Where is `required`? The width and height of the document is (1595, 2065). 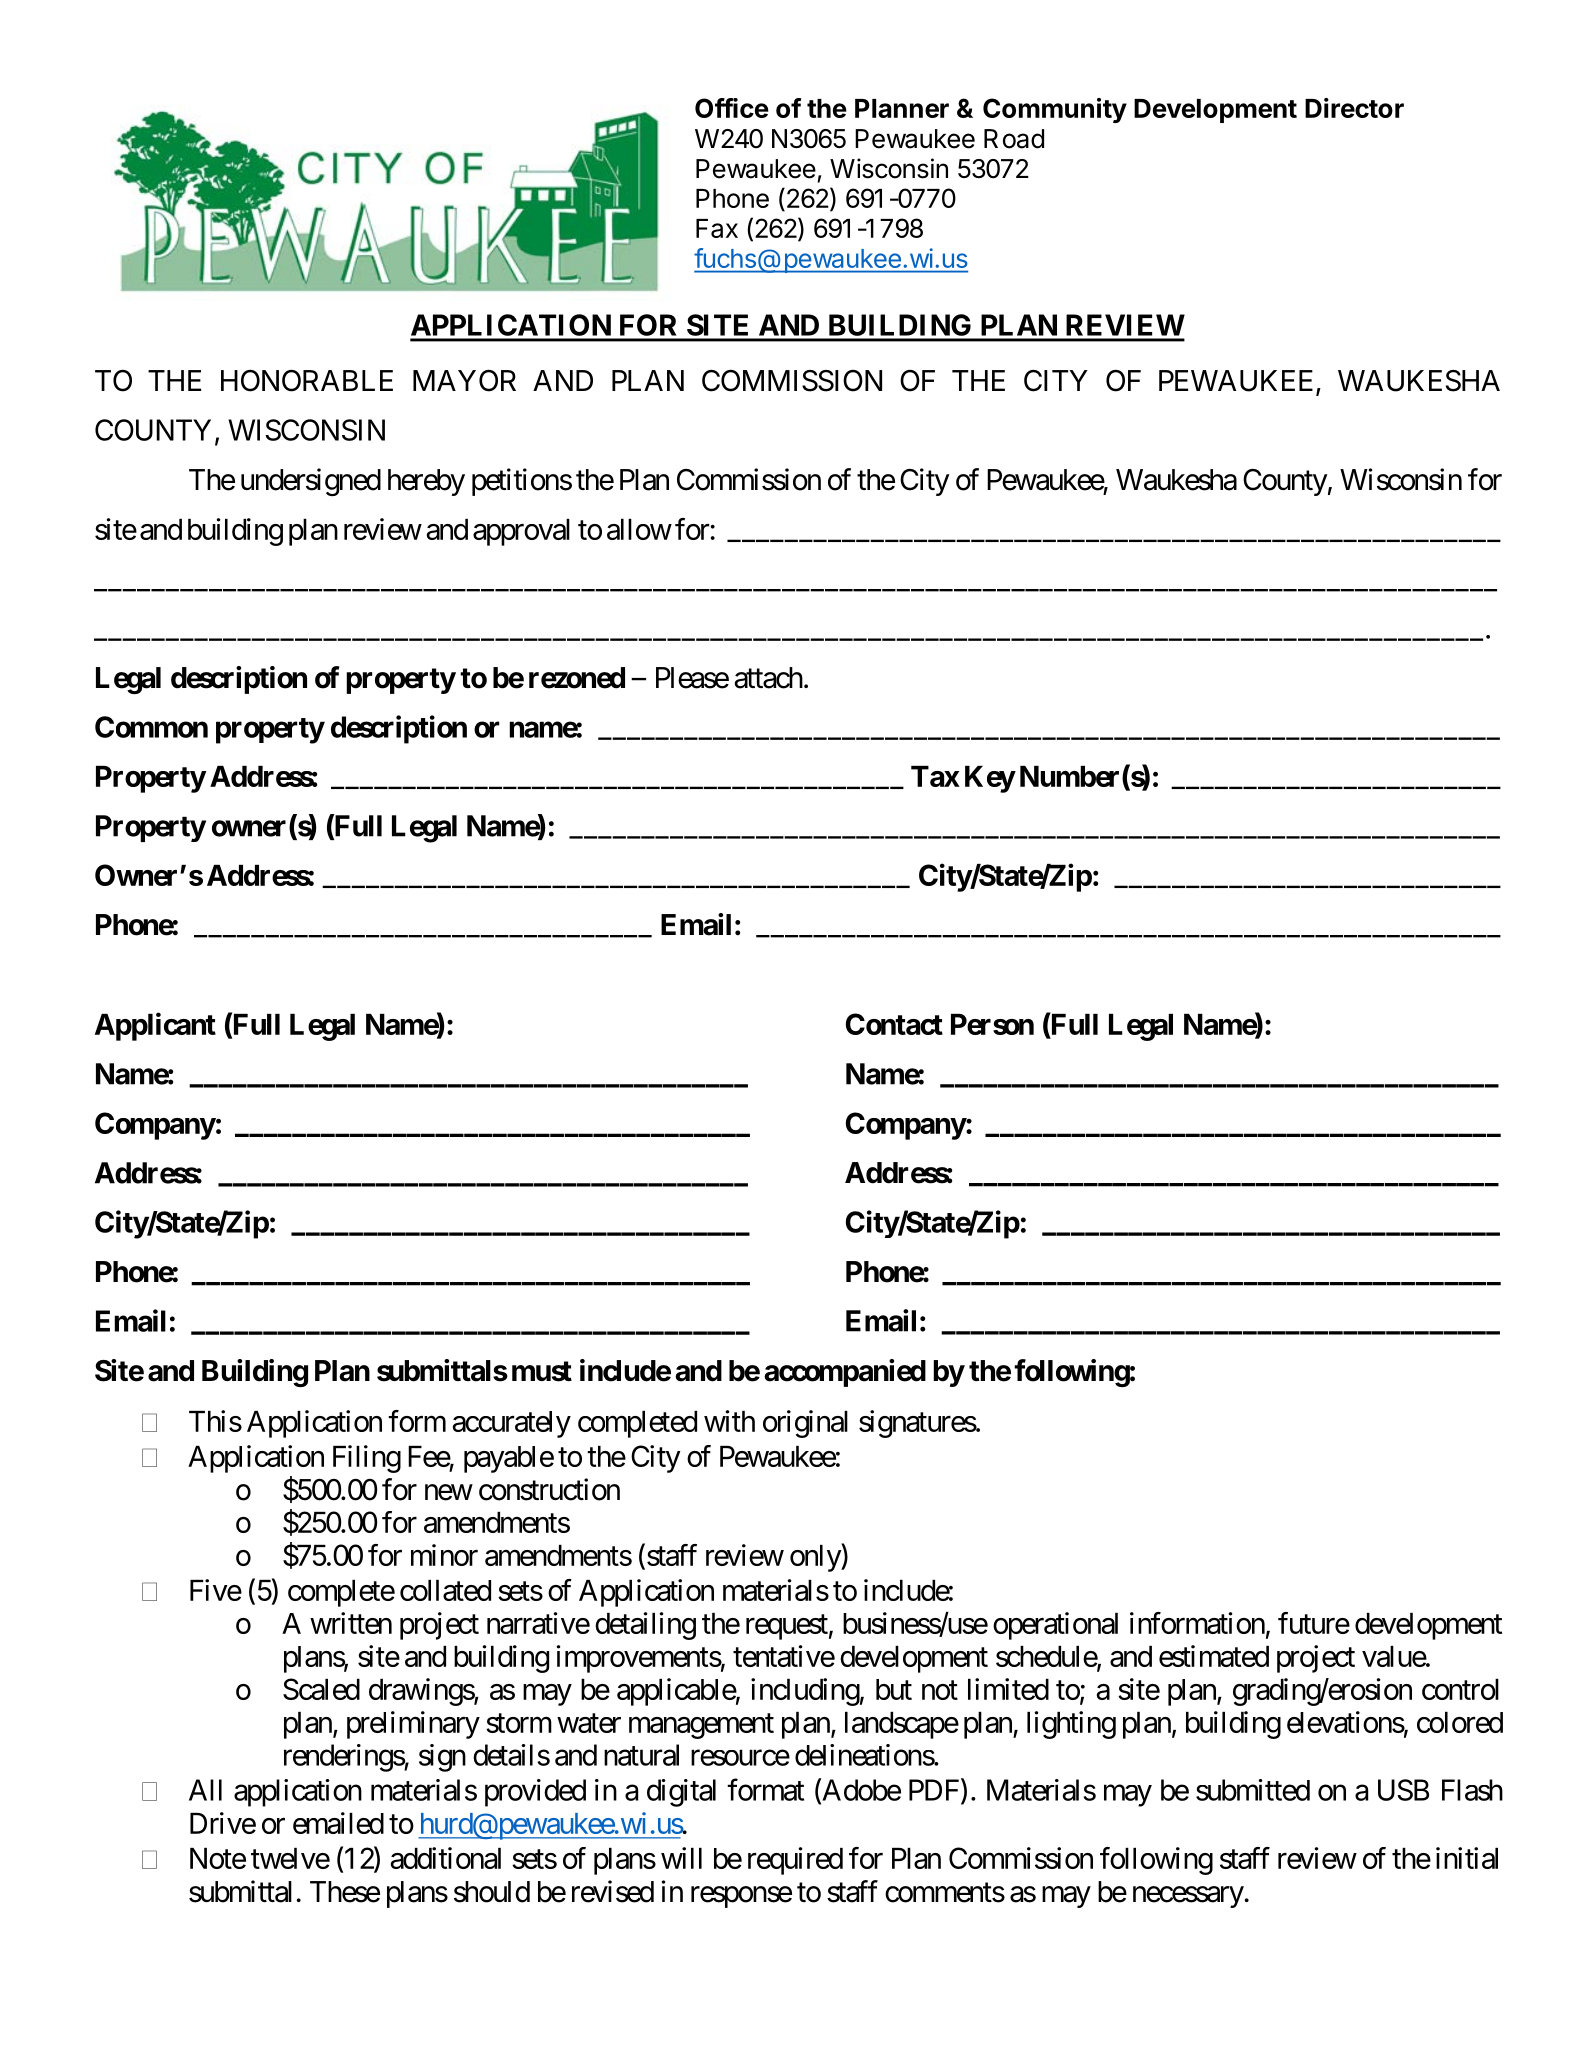
required is located at coordinates (795, 1861).
